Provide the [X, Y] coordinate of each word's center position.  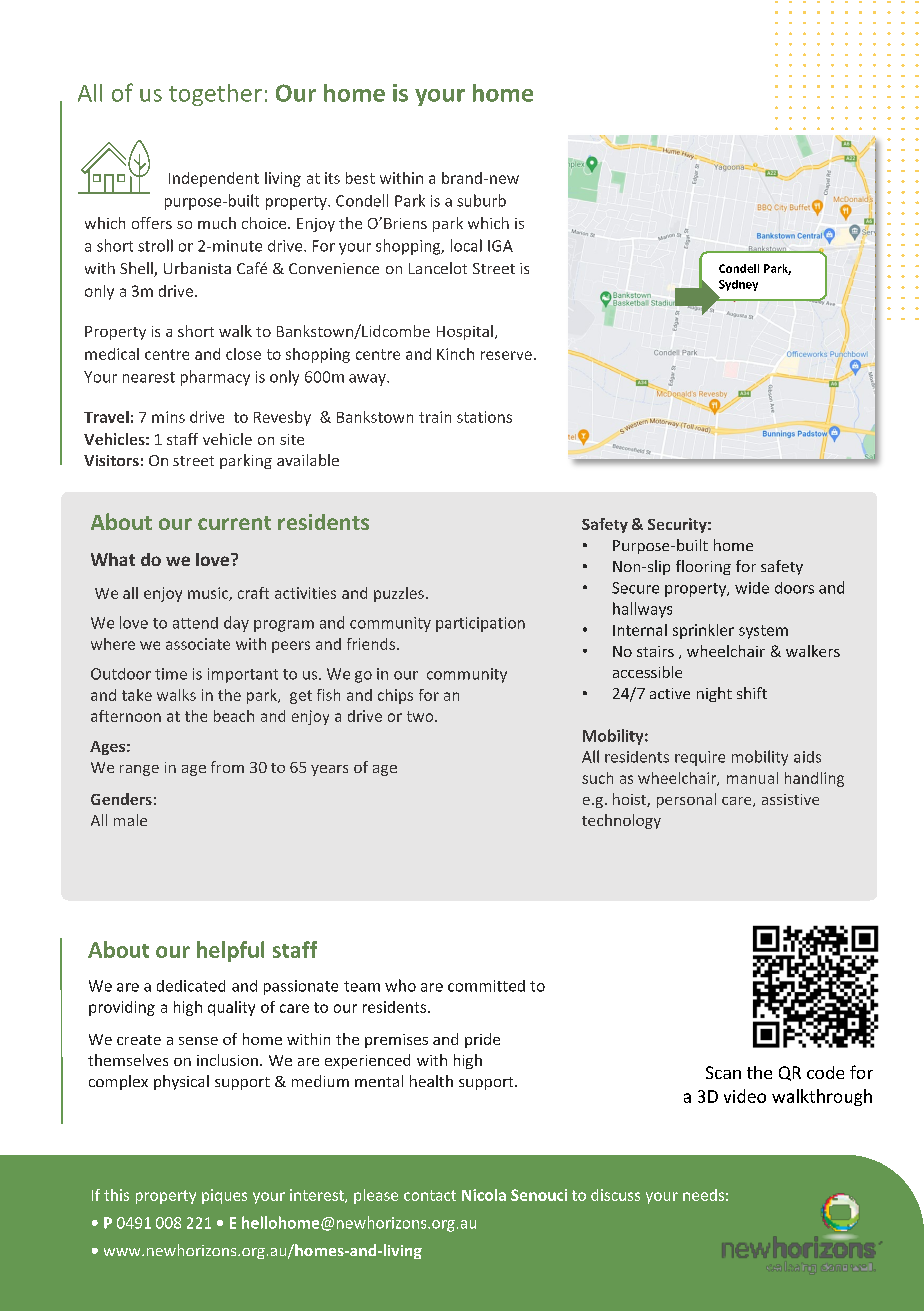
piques [224, 1196]
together [215, 95]
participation [480, 624]
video [745, 1096]
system [763, 632]
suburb [481, 200]
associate [198, 644]
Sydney [738, 285]
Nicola [484, 1195]
